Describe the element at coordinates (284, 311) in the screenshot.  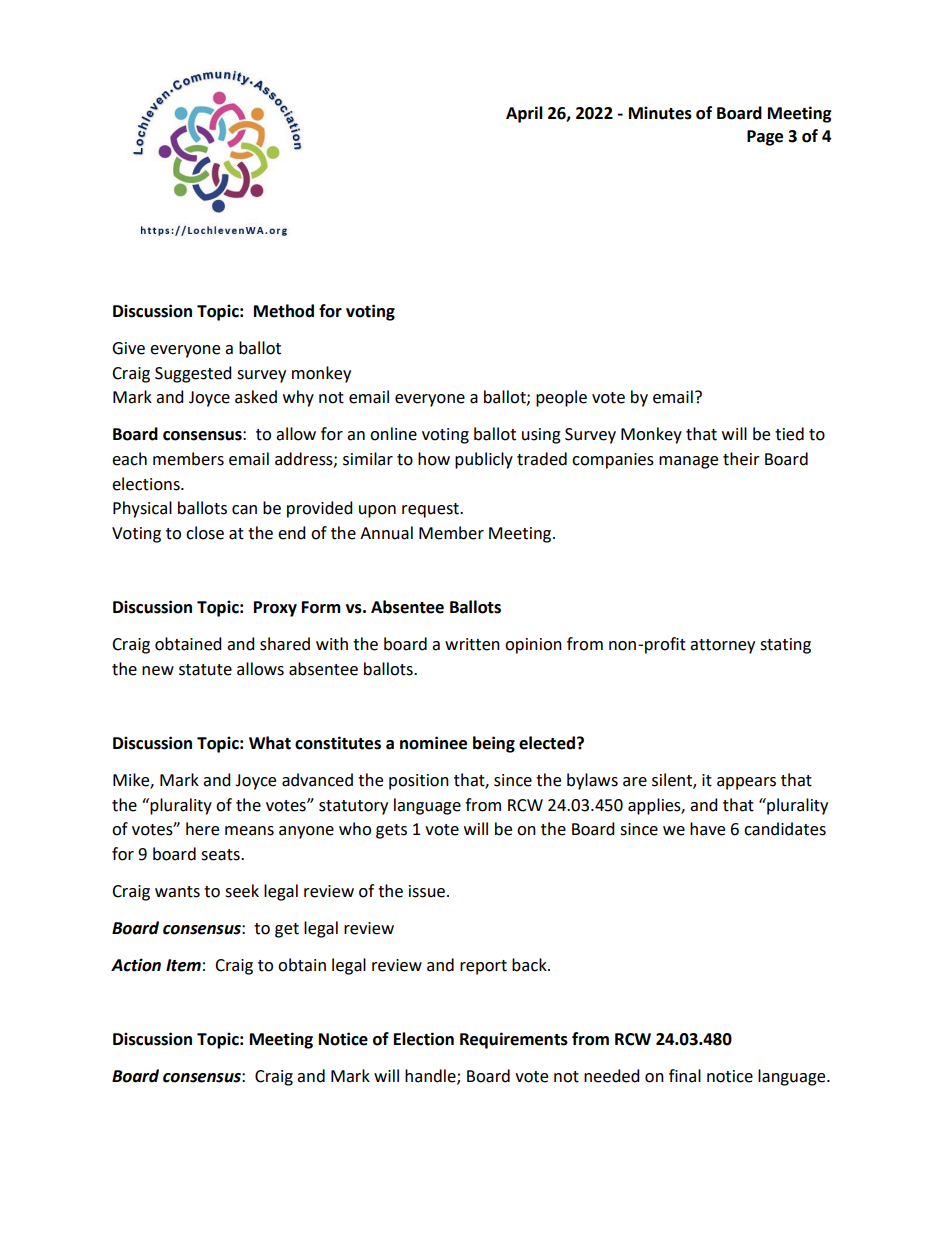
I see `Method` at that location.
